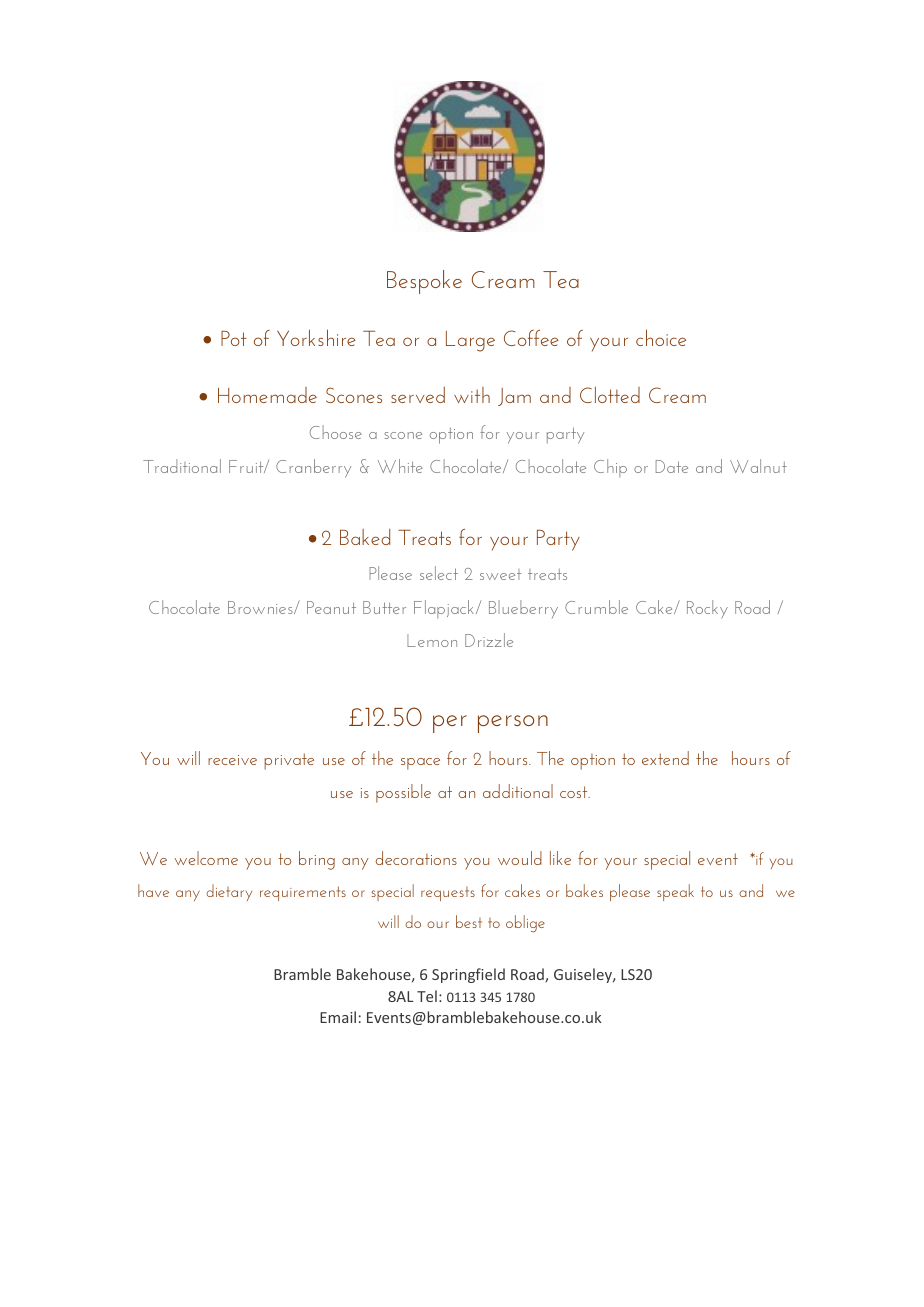 The height and width of the screenshot is (1307, 924). Describe the element at coordinates (234, 338) in the screenshot. I see `Pot` at that location.
